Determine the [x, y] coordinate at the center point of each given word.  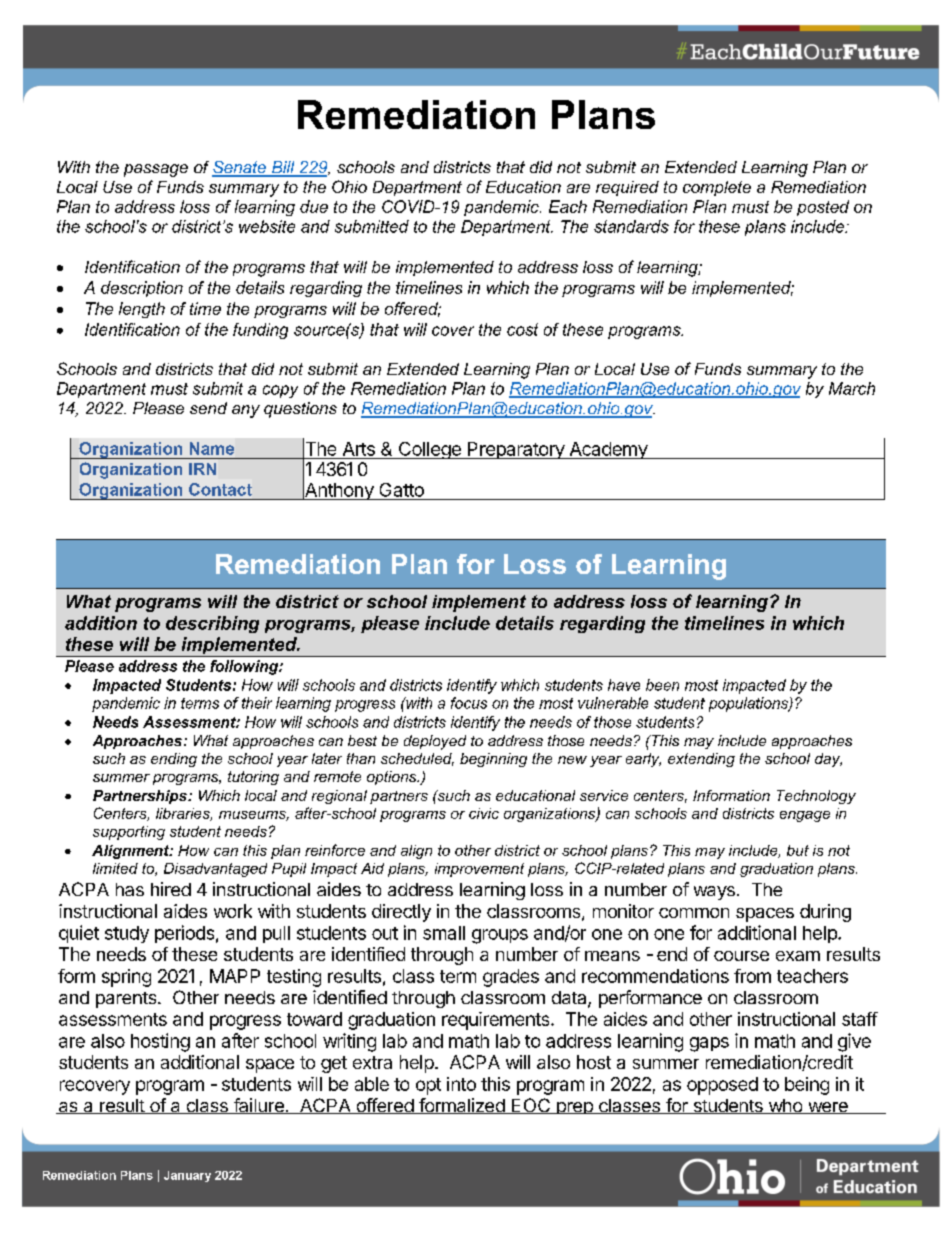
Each [568, 206]
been [662, 685]
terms [200, 703]
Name [212, 448]
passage [156, 170]
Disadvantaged [215, 870]
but [798, 850]
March [852, 388]
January [187, 1176]
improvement [479, 870]
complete [717, 188]
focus [469, 703]
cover [453, 331]
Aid [372, 868]
